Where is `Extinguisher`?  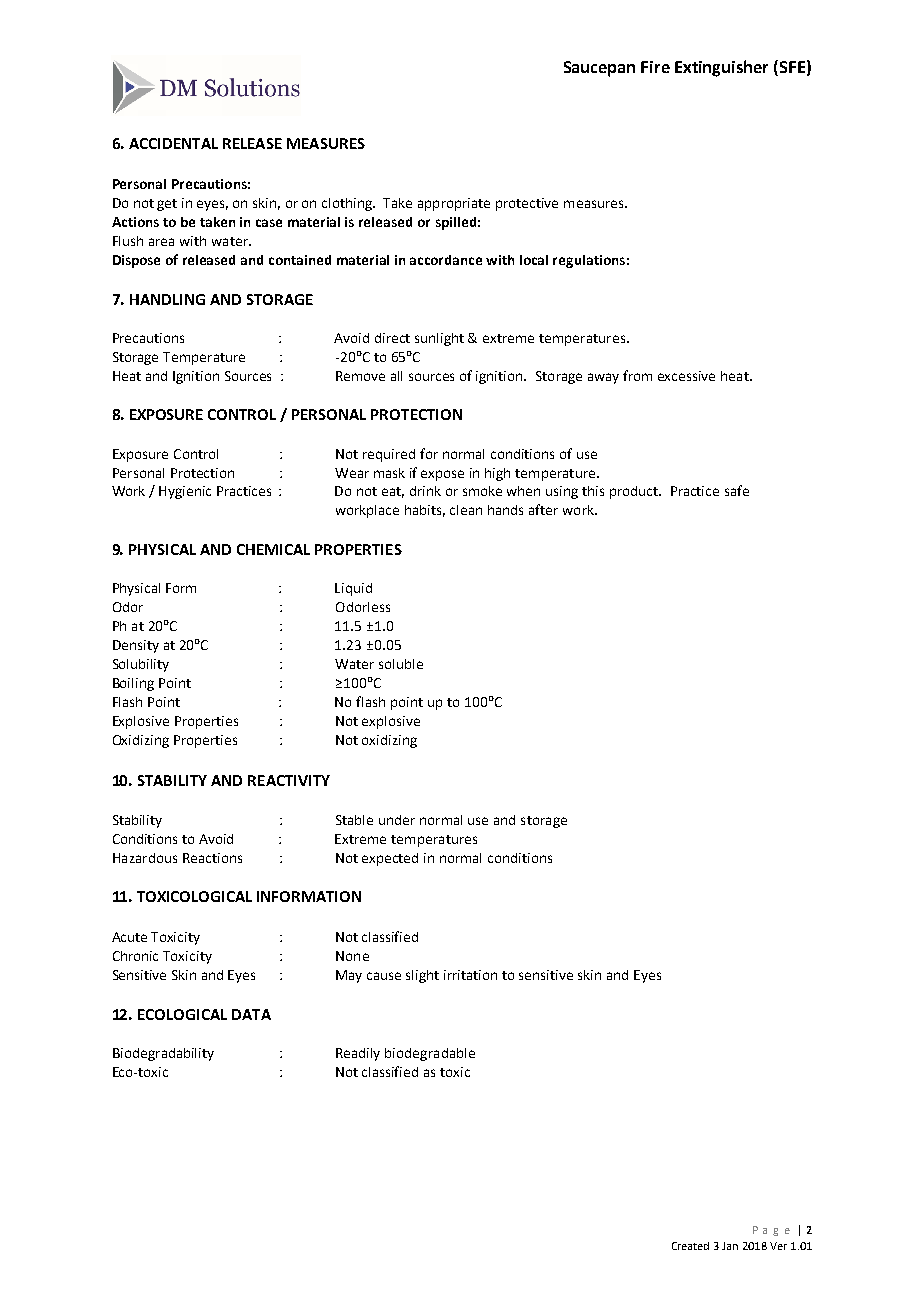
Extinguisher is located at coordinates (721, 68).
